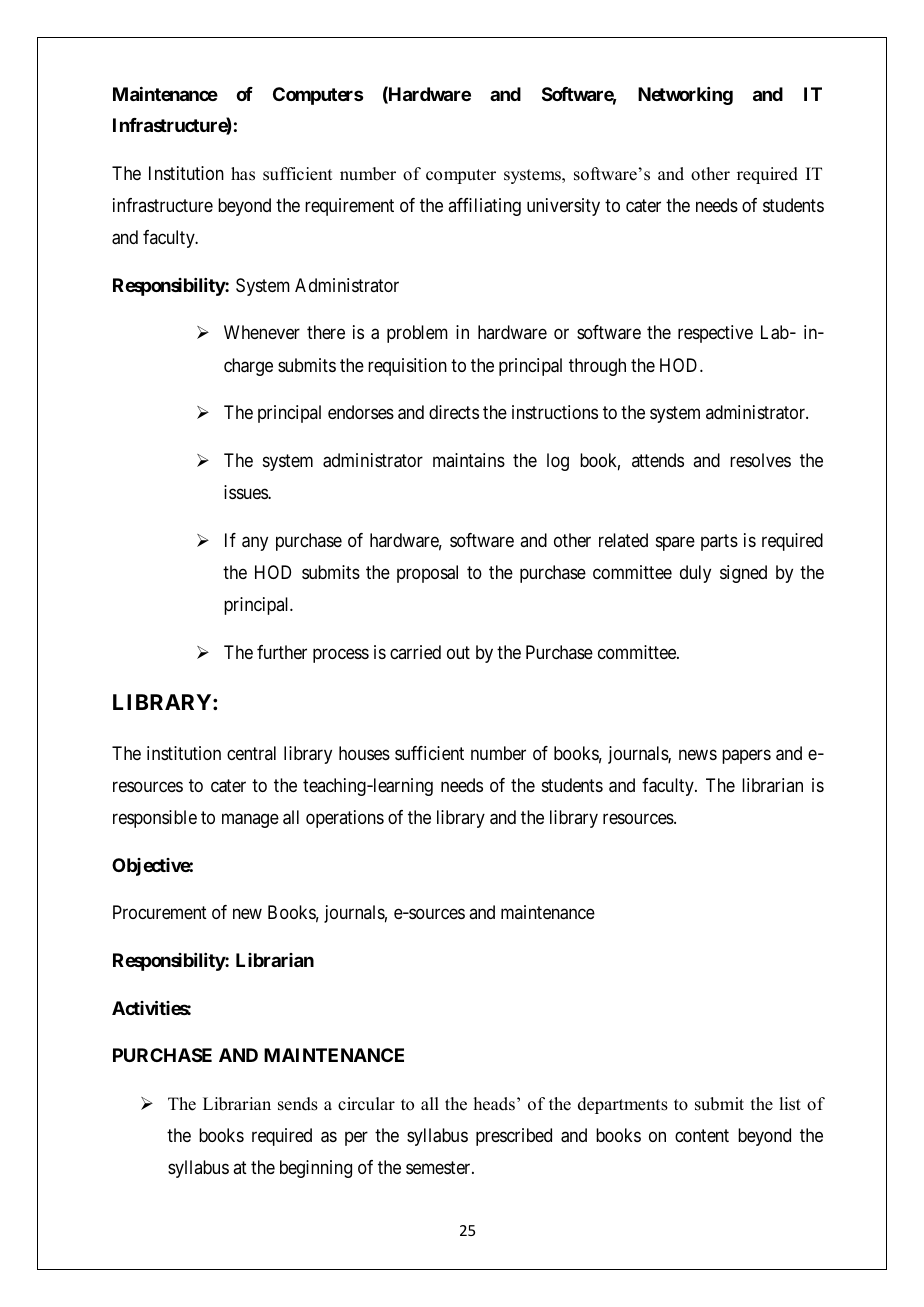 The width and height of the document is (924, 1307). Describe the element at coordinates (760, 460) in the document. I see `resolves` at that location.
